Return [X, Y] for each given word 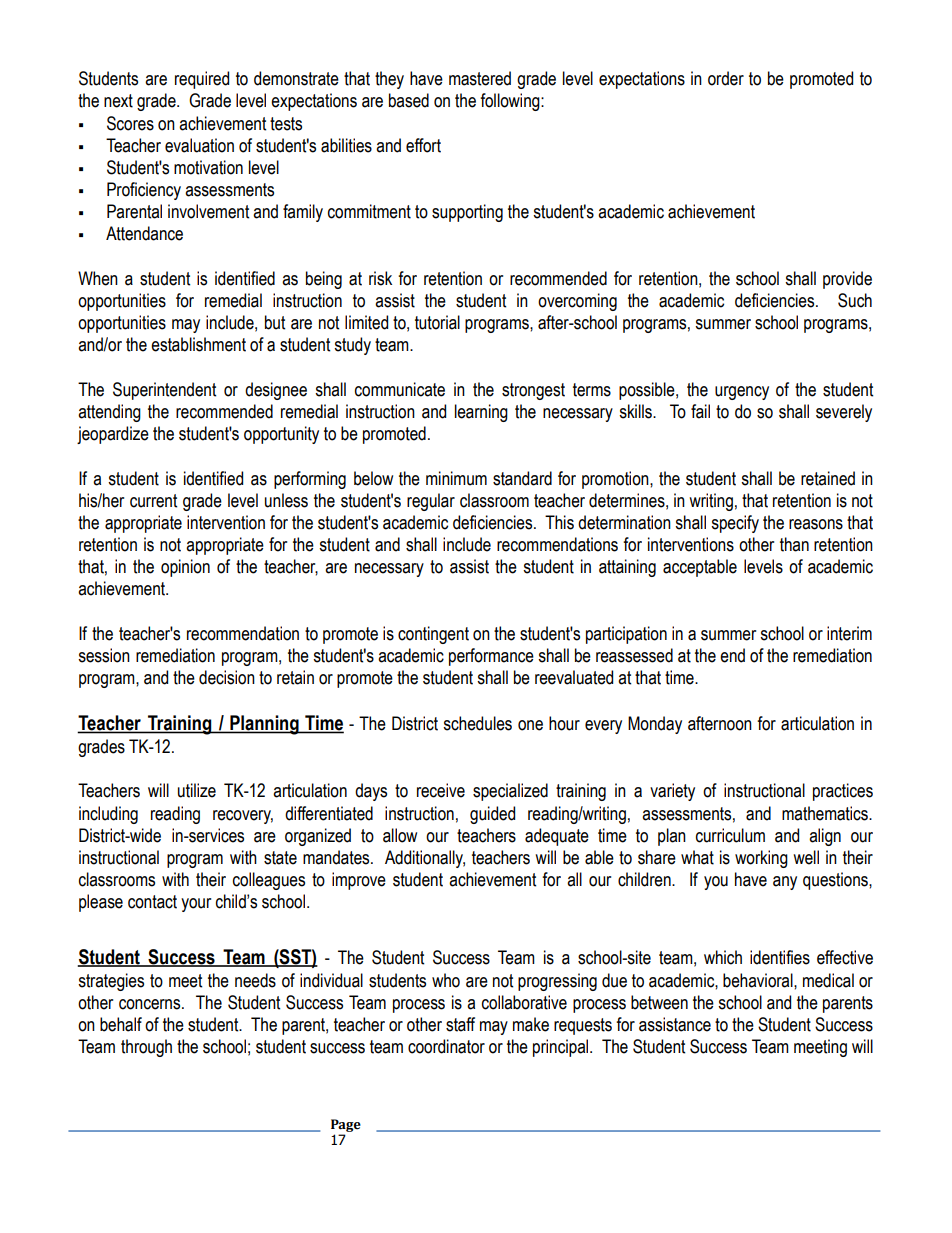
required [202, 80]
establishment [198, 344]
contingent [433, 635]
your [196, 905]
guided [492, 815]
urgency [742, 393]
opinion [185, 568]
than [794, 544]
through [146, 1048]
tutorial [437, 322]
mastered [480, 78]
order [726, 78]
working [761, 859]
